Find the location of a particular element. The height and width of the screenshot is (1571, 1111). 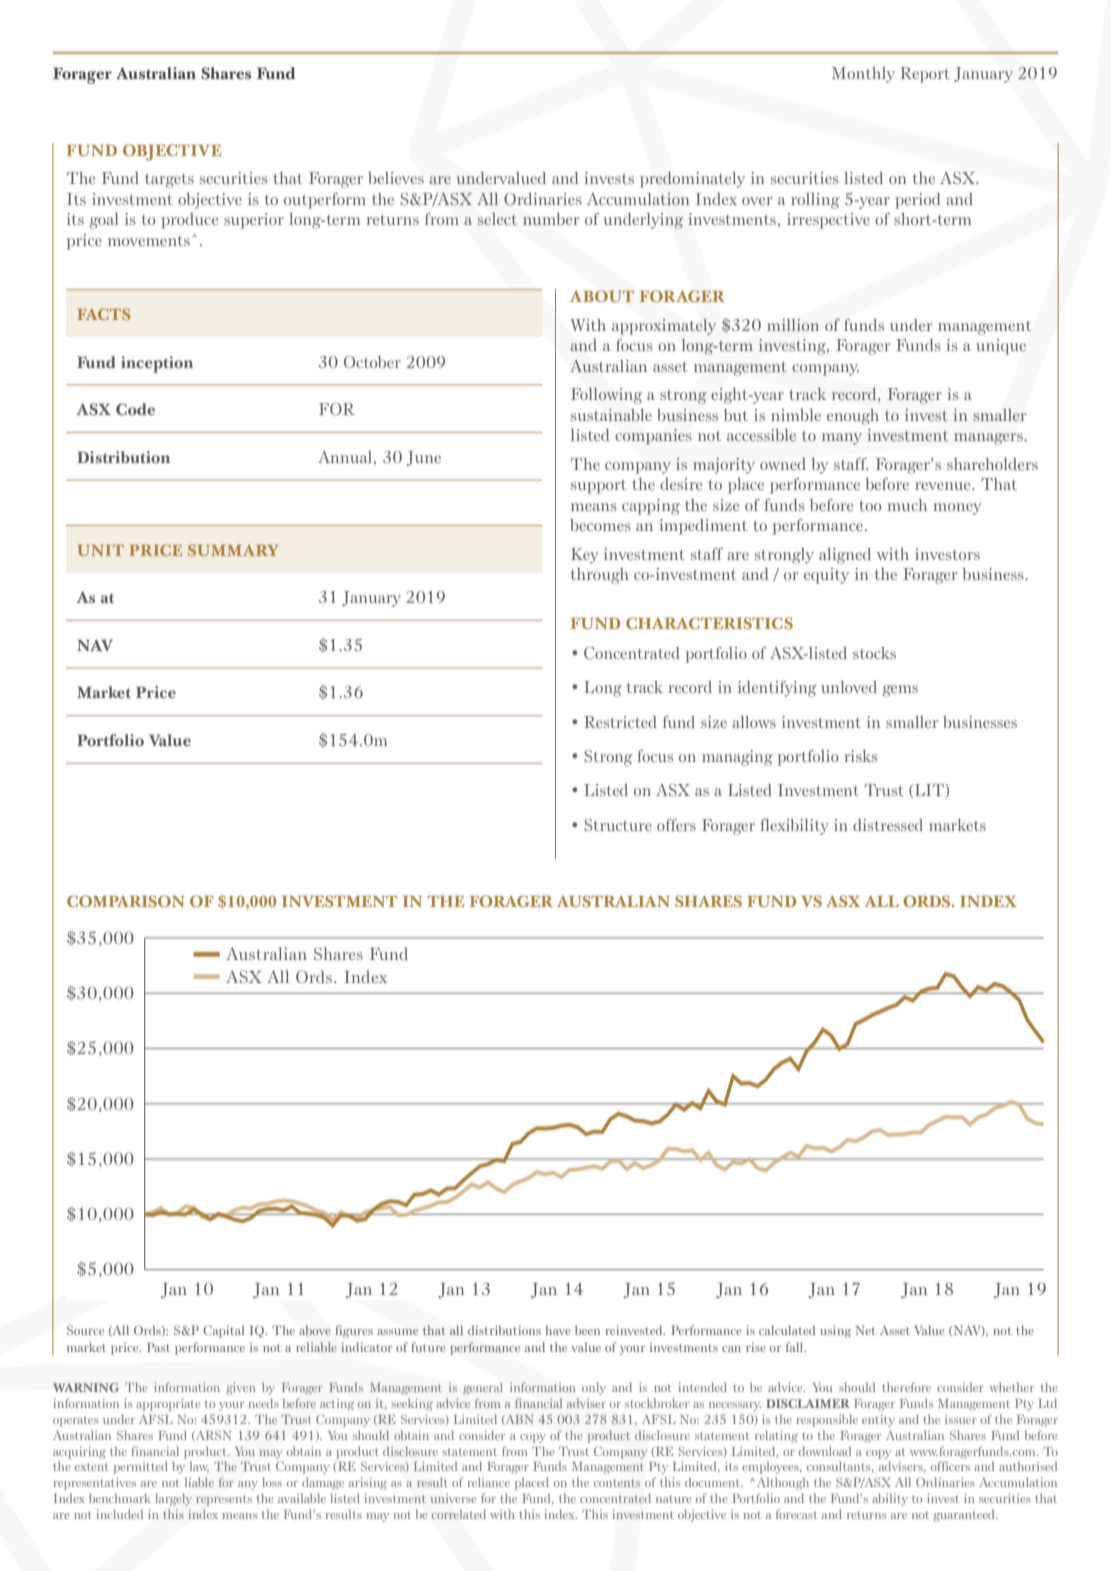

targets is located at coordinates (169, 181).
